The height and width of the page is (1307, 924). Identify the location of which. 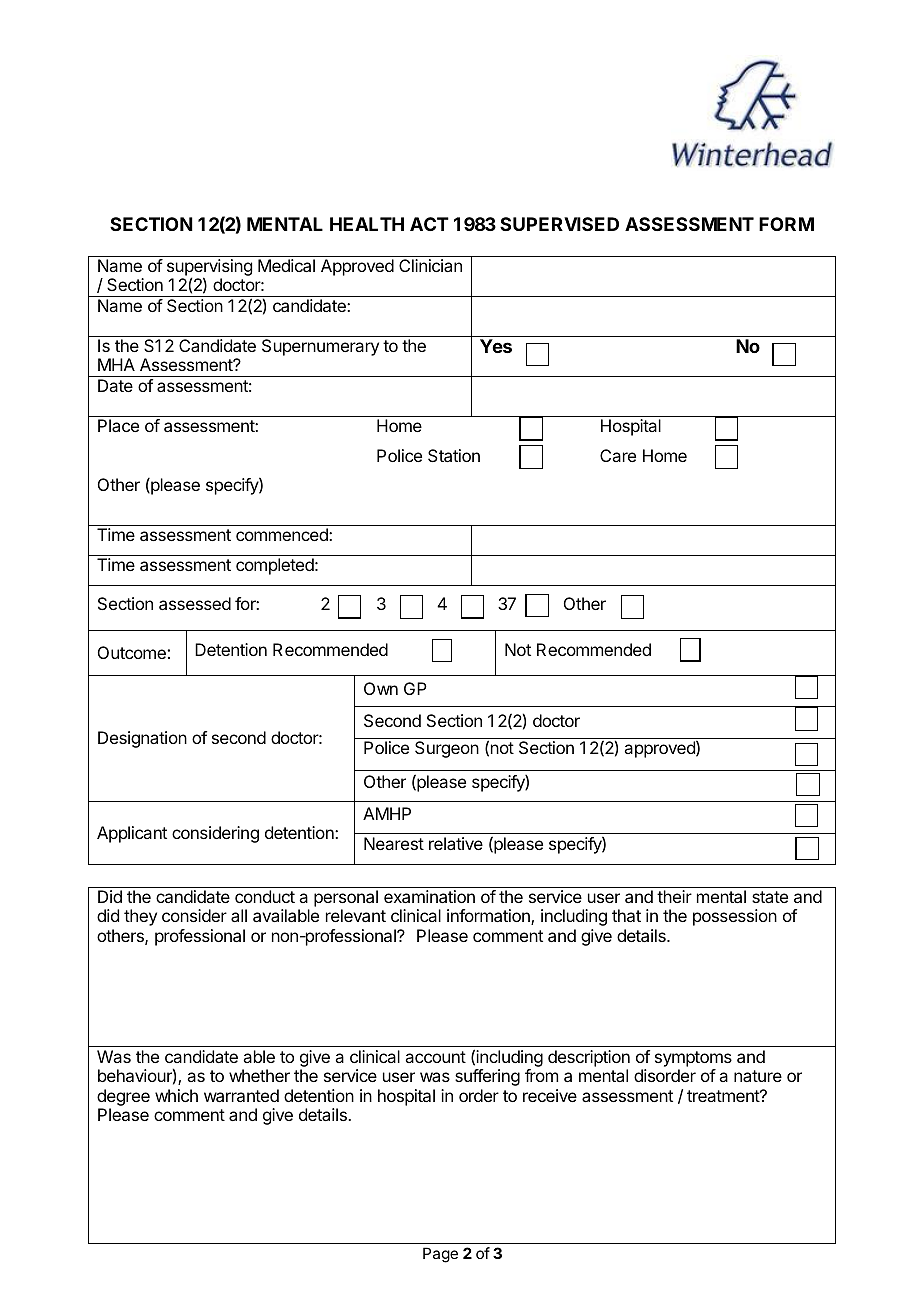
(176, 1095).
